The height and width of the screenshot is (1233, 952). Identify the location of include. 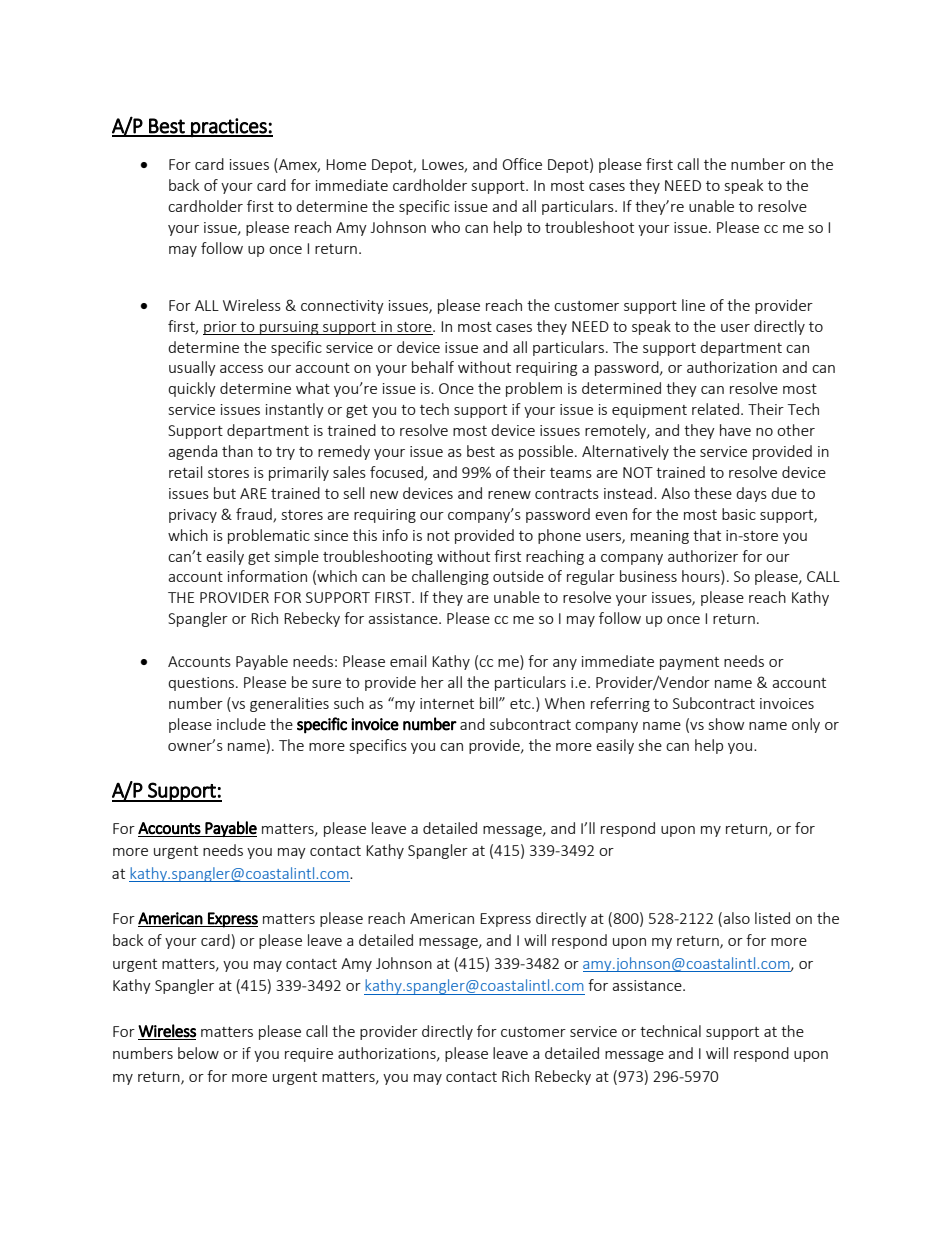
(241, 724).
